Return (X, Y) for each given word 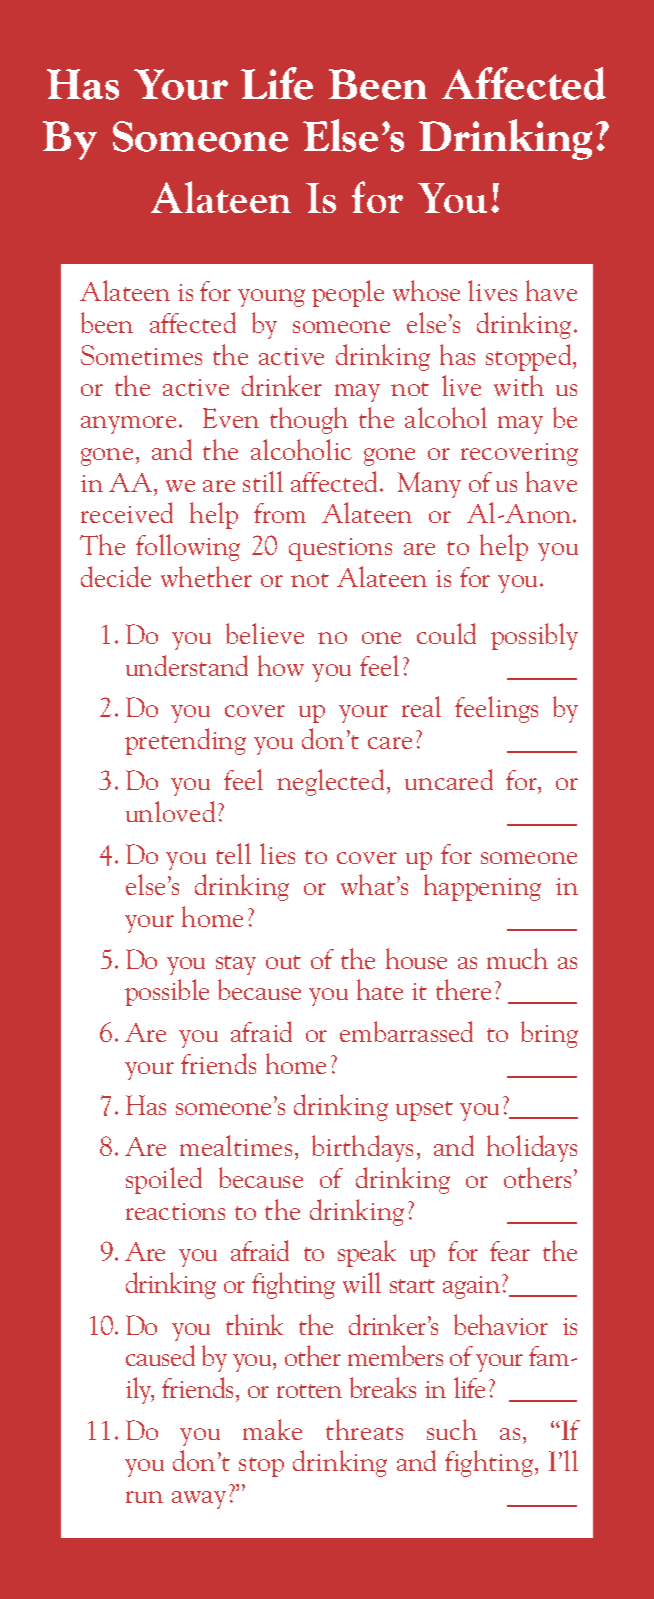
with (519, 385)
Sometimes (141, 355)
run (144, 1497)
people (348, 293)
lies (277, 853)
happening (482, 887)
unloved (170, 811)
